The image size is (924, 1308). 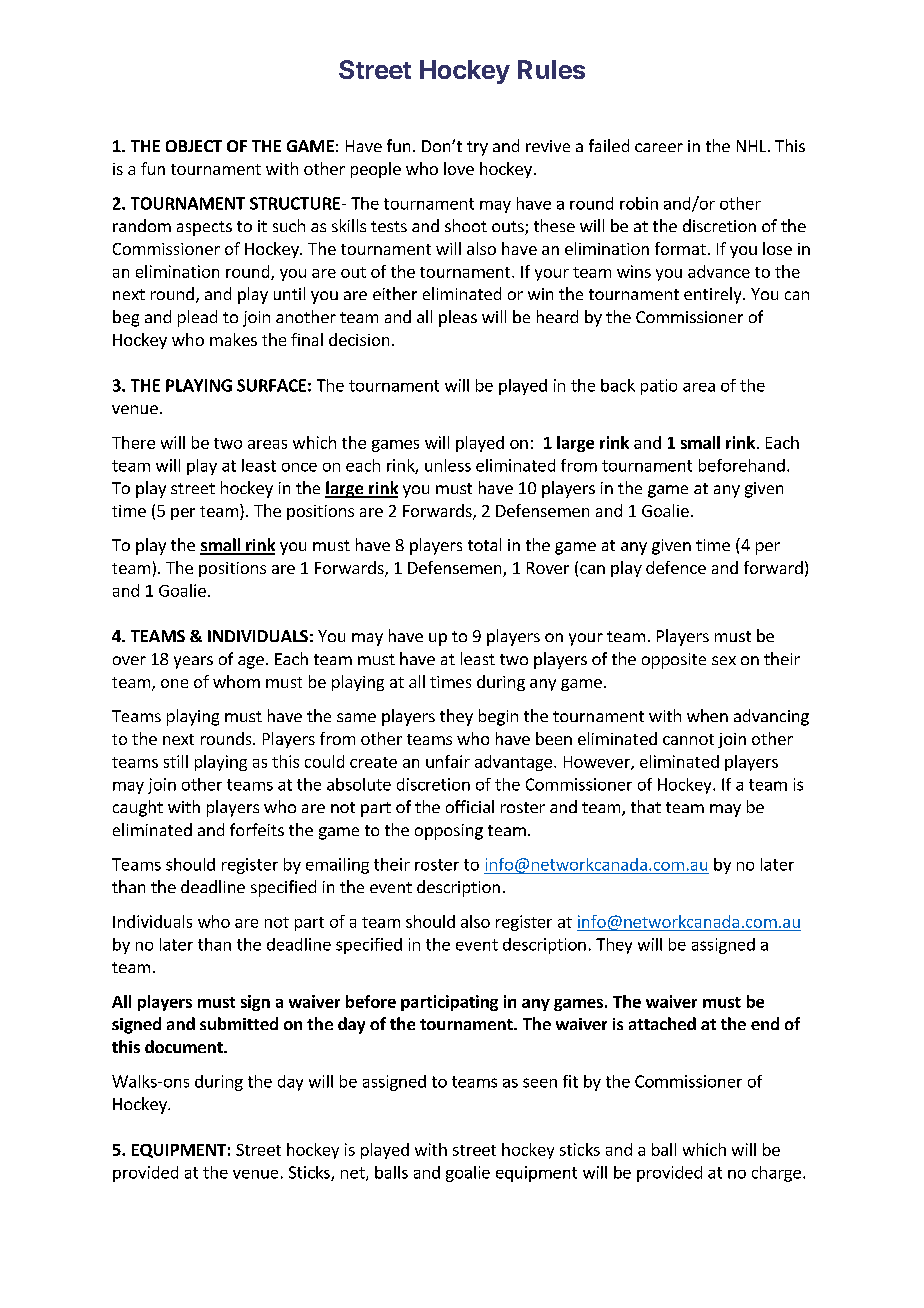 What do you see at coordinates (477, 148) in the document?
I see `try` at bounding box center [477, 148].
